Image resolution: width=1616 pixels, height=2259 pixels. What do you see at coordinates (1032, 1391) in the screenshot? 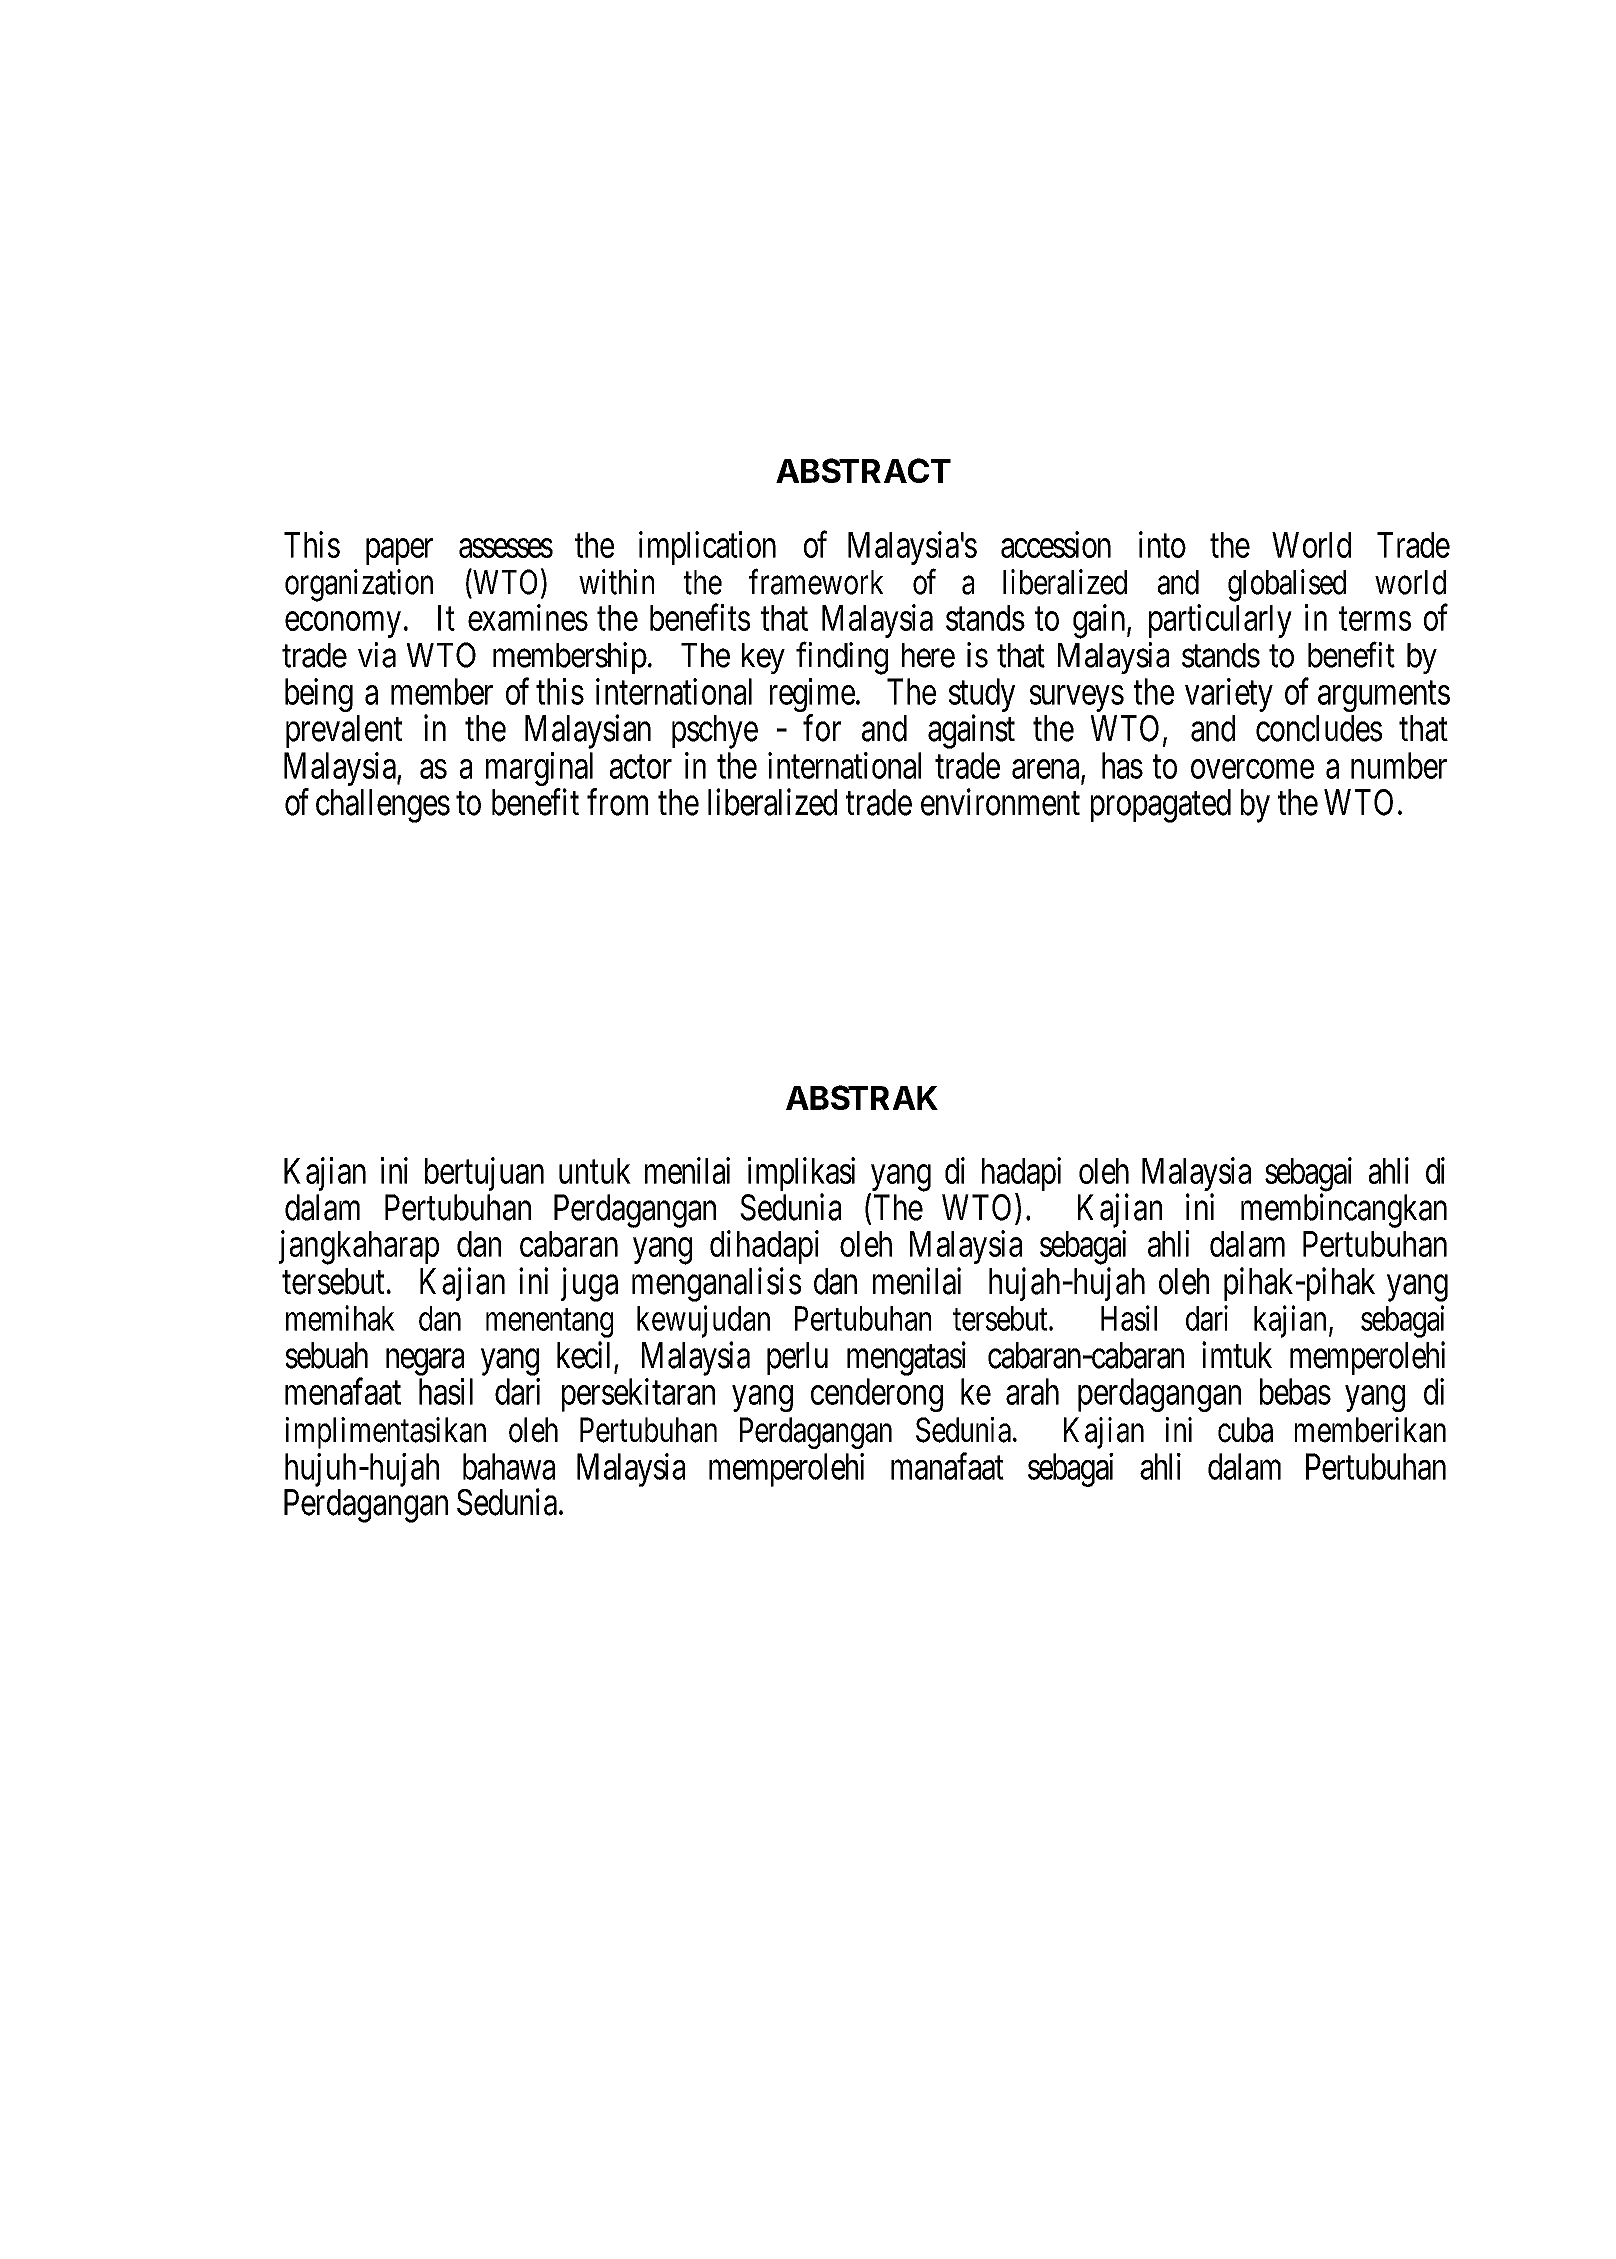
I see `arah` at bounding box center [1032, 1391].
